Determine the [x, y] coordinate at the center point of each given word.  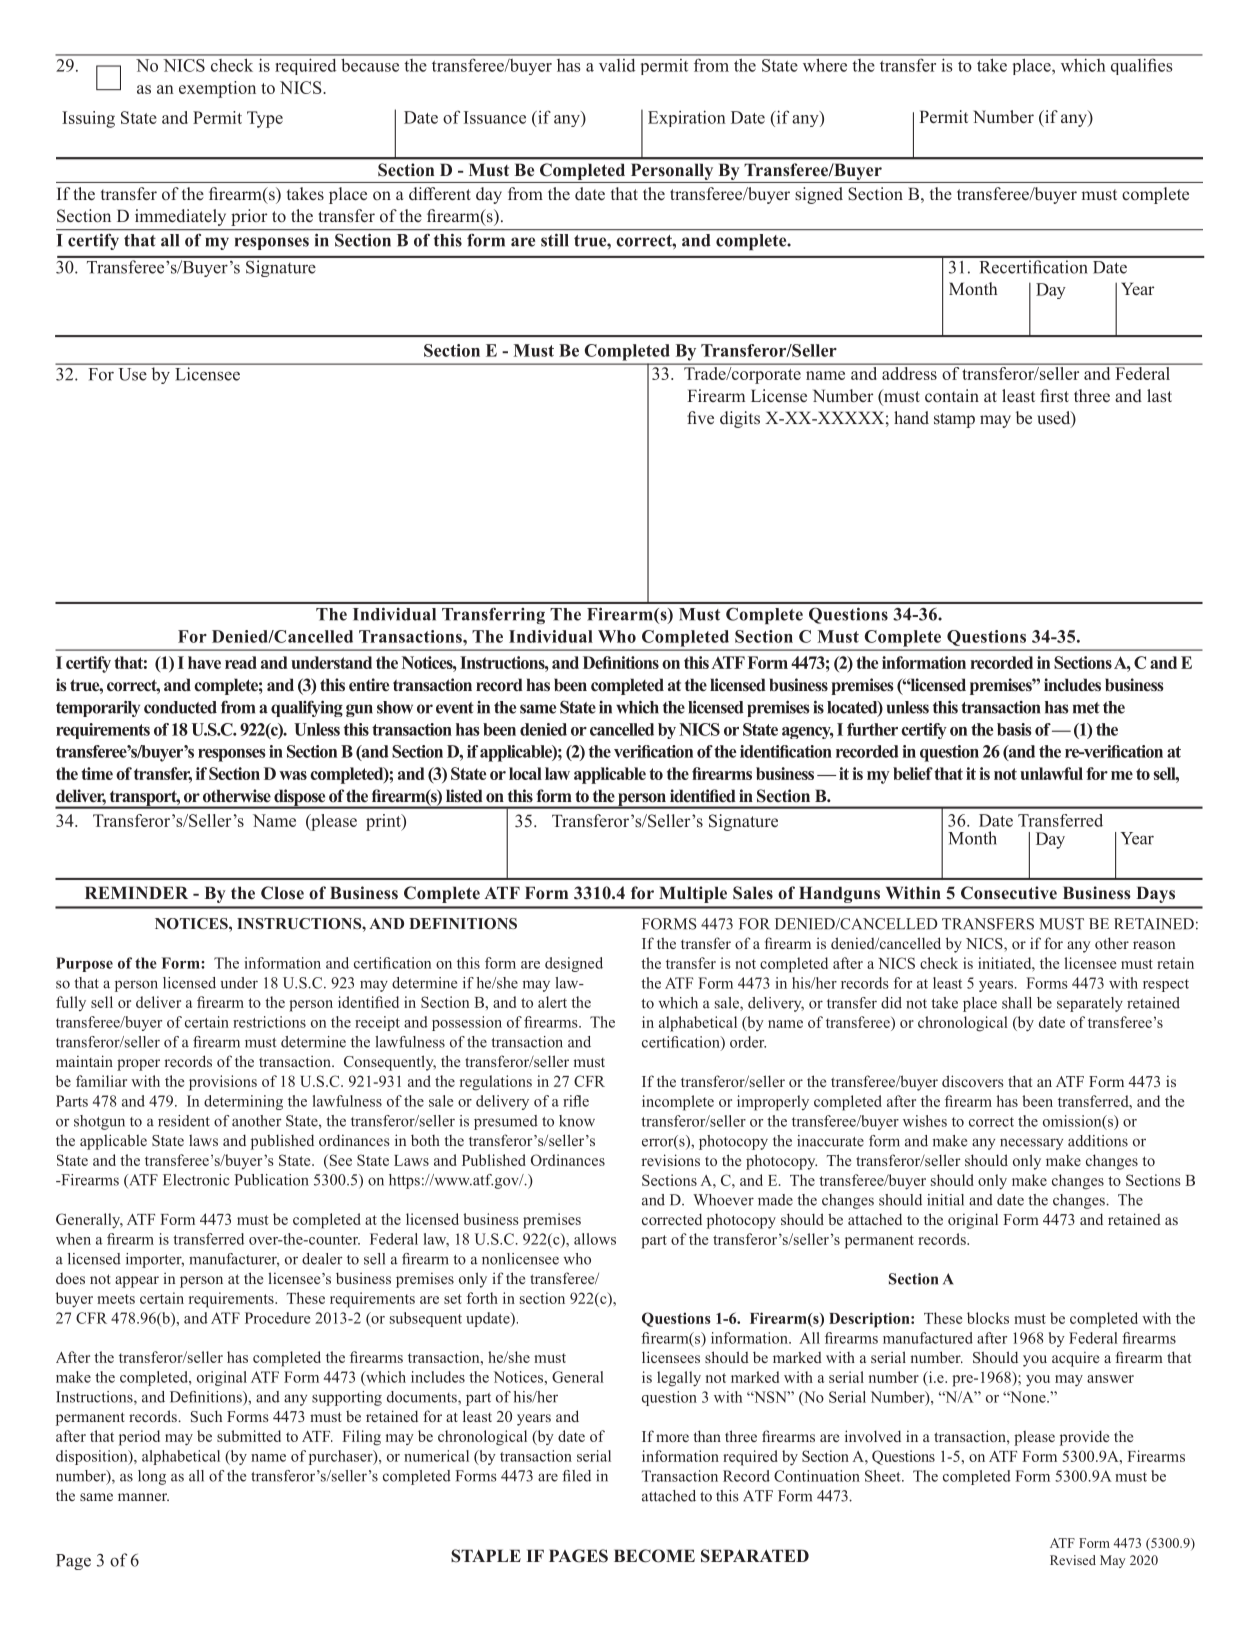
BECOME [654, 1556]
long [152, 1477]
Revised [1073, 1560]
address [909, 372]
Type [265, 119]
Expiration [687, 118]
